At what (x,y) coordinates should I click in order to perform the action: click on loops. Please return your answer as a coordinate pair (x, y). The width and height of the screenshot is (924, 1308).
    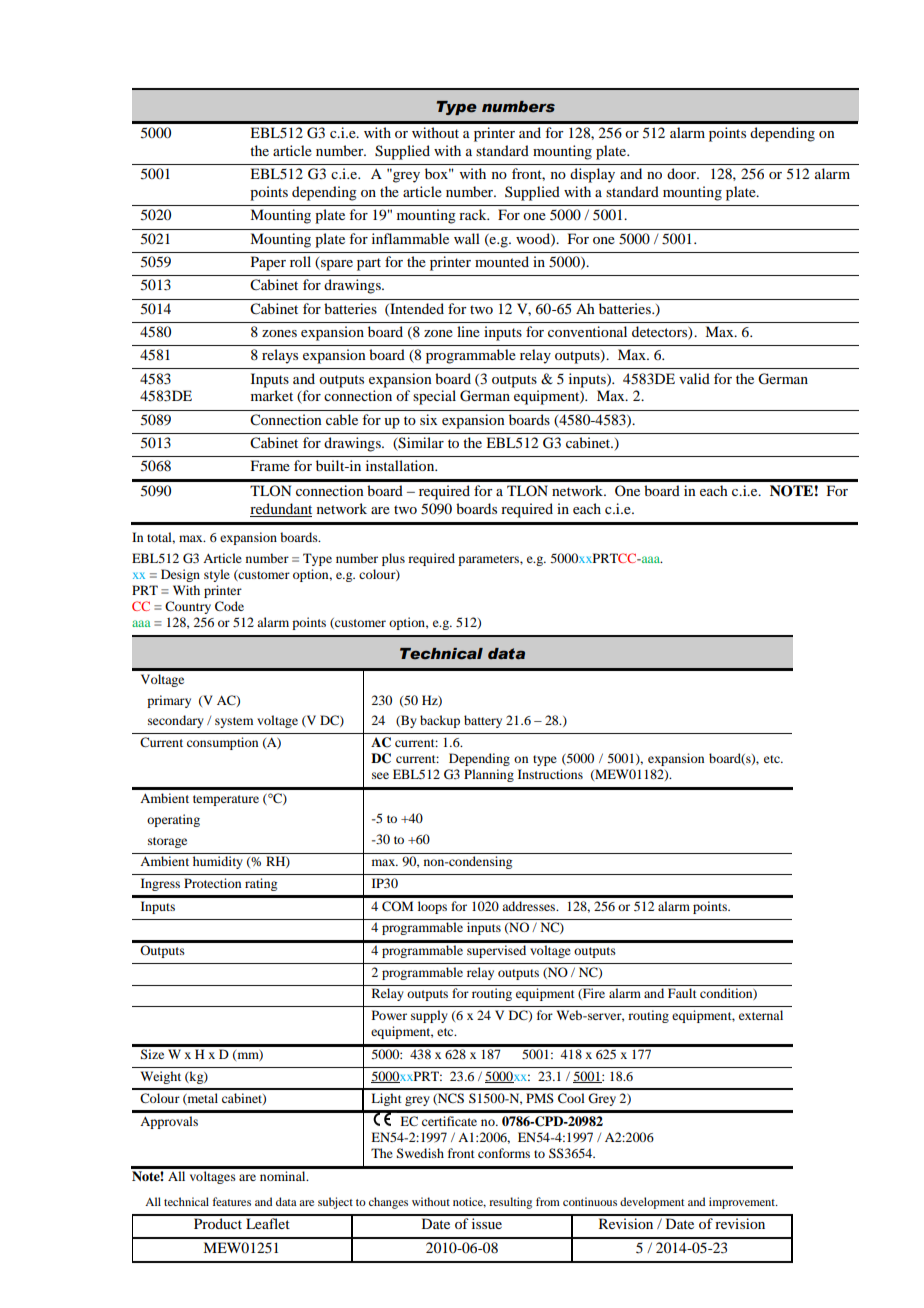
    Looking at the image, I should click on (432, 907).
